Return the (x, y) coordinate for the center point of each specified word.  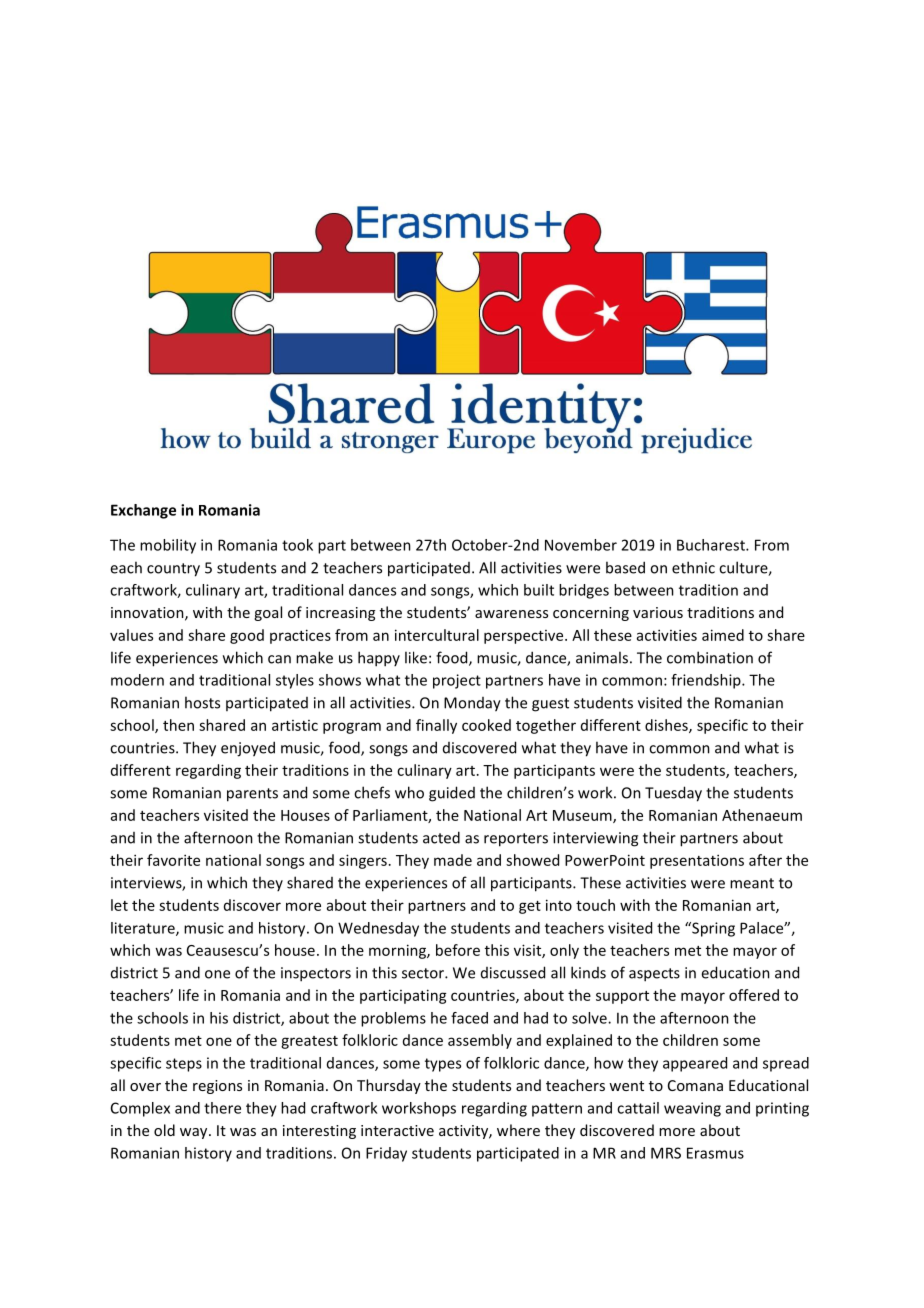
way (195, 1133)
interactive (397, 1130)
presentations (697, 861)
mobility (168, 546)
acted (441, 837)
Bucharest (712, 545)
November (581, 545)
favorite (173, 860)
